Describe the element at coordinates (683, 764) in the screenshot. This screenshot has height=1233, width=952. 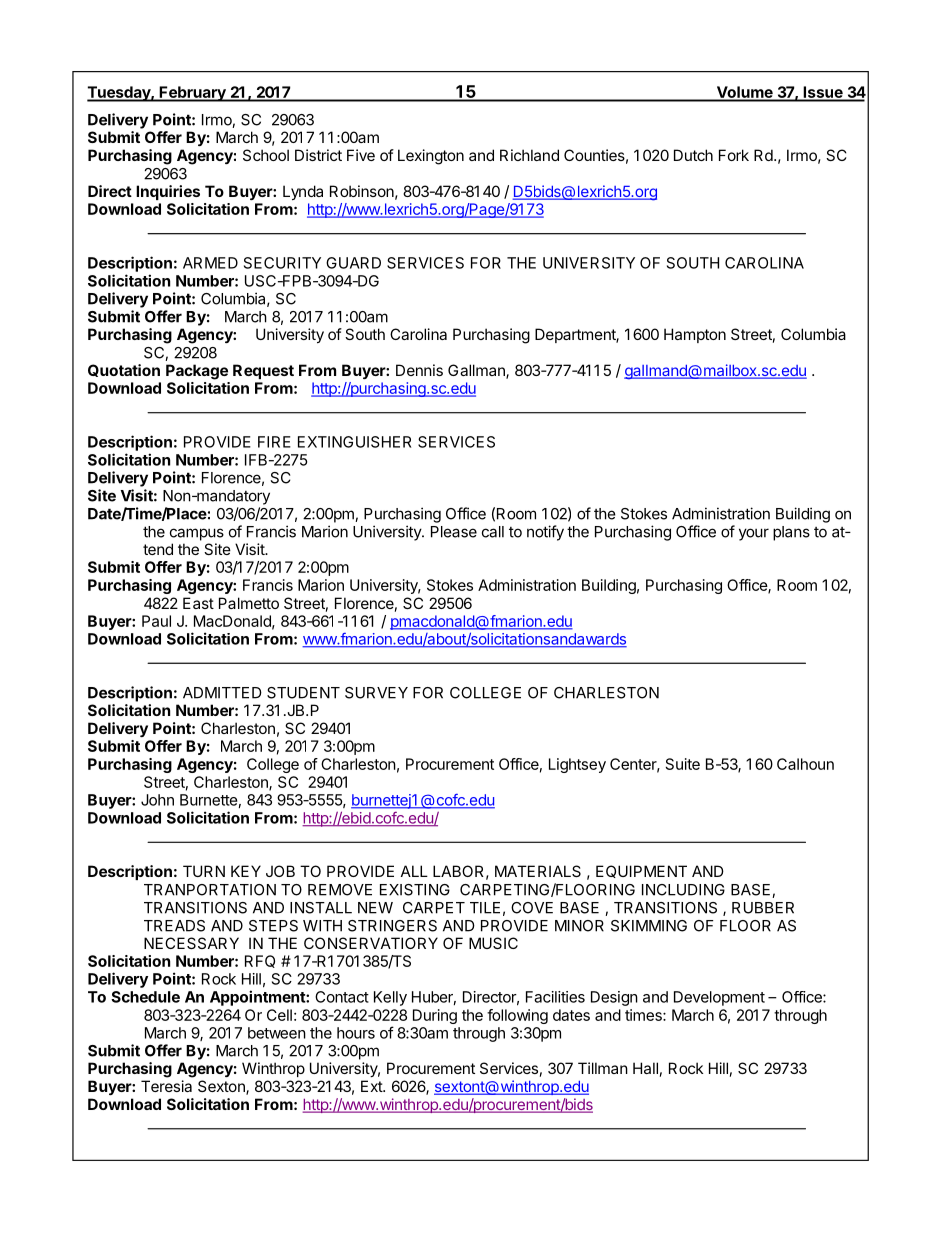
I see `Suite` at that location.
